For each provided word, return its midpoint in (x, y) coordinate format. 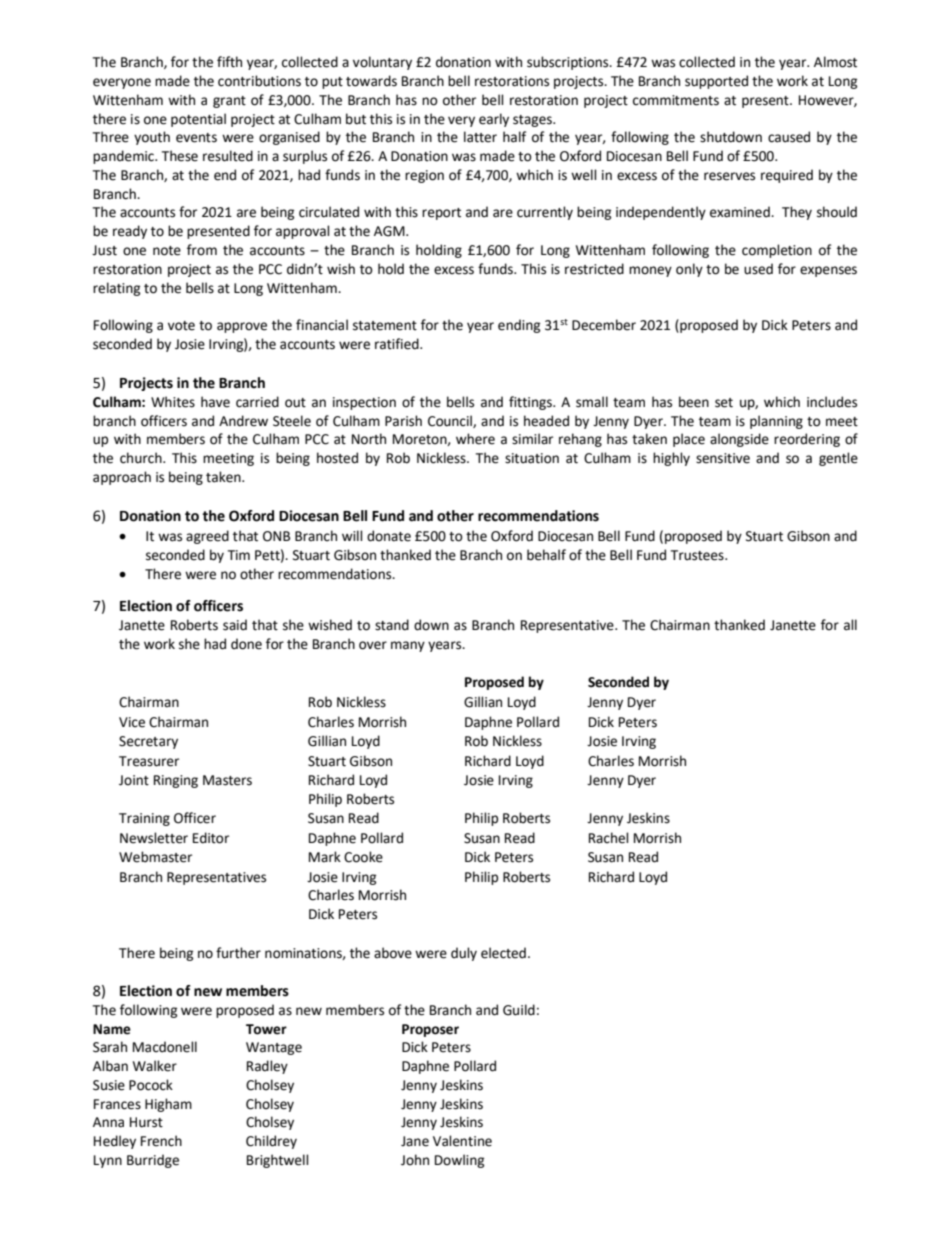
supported (716, 82)
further (238, 953)
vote (181, 326)
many (408, 646)
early (494, 120)
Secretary (148, 742)
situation (532, 458)
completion (777, 251)
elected (503, 953)
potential (198, 120)
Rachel (608, 838)
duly (464, 954)
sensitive (723, 458)
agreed (207, 537)
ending (519, 326)
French (161, 1141)
